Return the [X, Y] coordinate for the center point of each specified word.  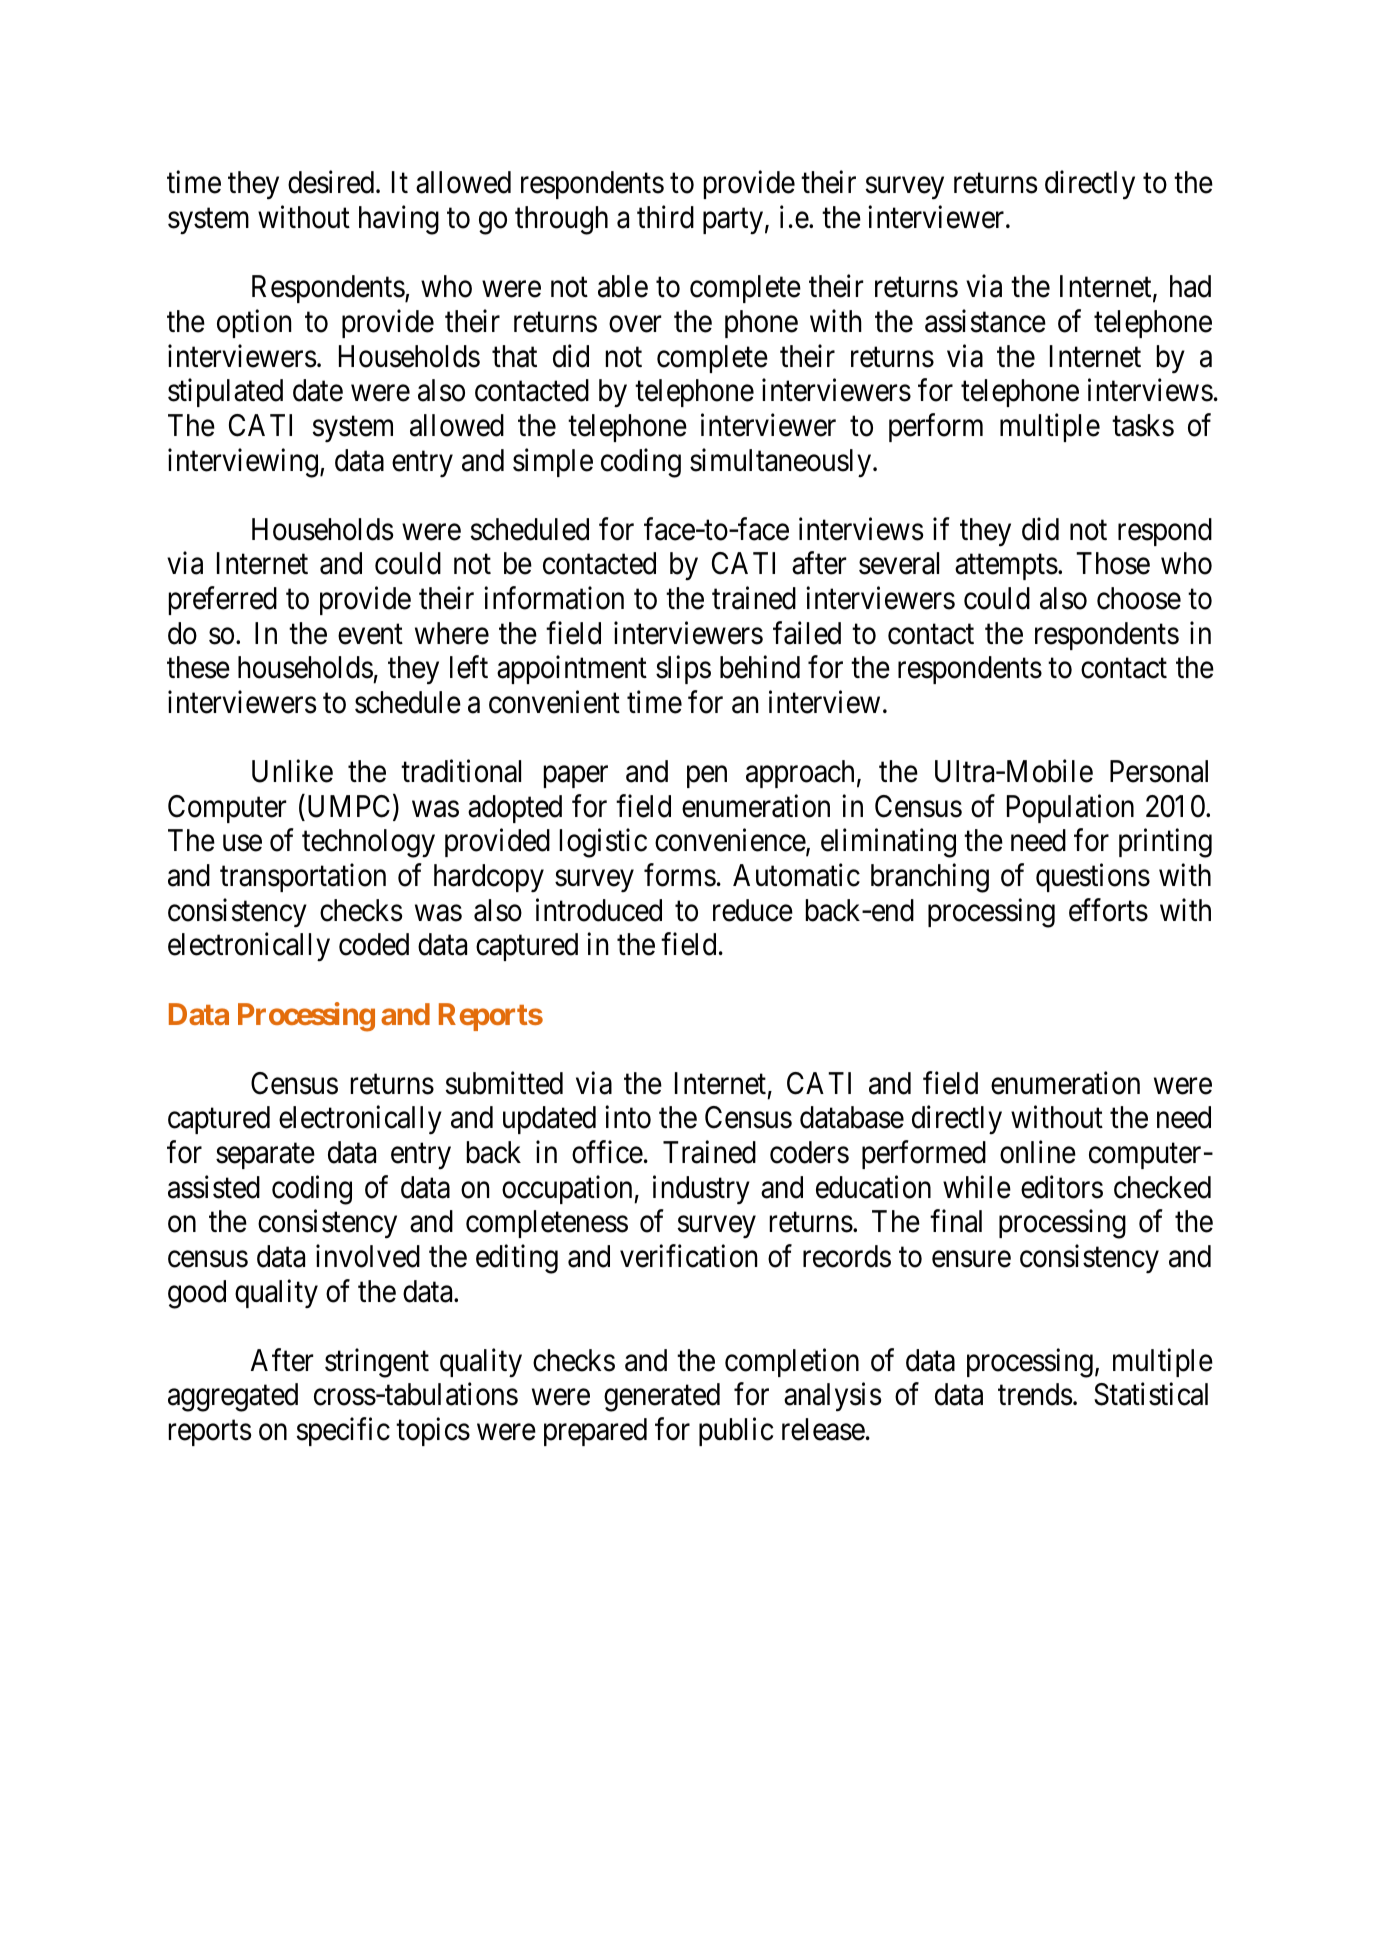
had [1190, 286]
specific [343, 1432]
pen [707, 777]
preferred [223, 601]
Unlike [292, 771]
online [1038, 1152]
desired [332, 182]
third [665, 217]
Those [1113, 563]
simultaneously [782, 463]
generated [662, 1397]
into [628, 1117]
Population [1070, 808]
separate [265, 1156]
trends [1035, 1394]
